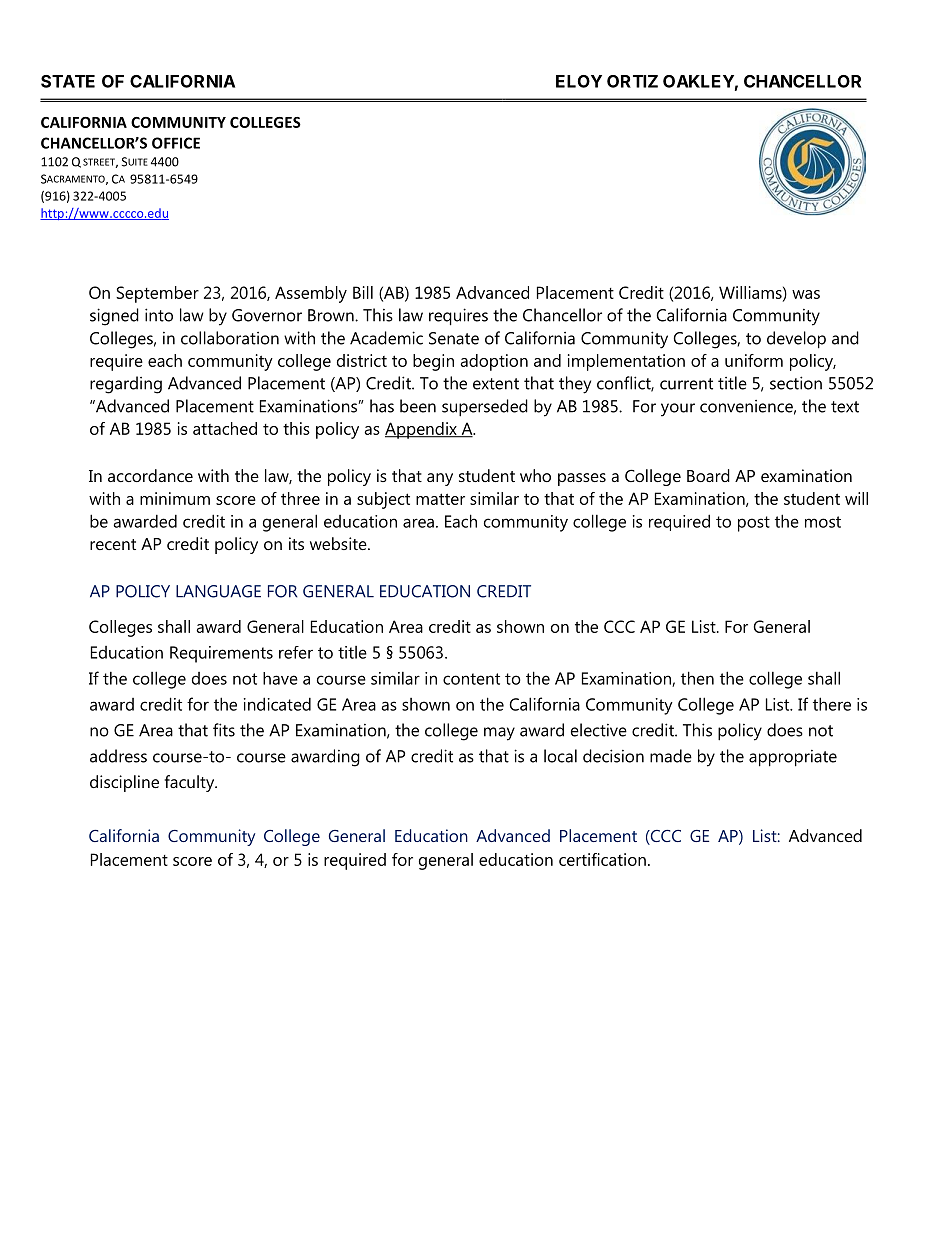 Image resolution: width=952 pixels, height=1233 pixels. What do you see at coordinates (632, 81) in the page?
I see `ORTIZ` at bounding box center [632, 81].
